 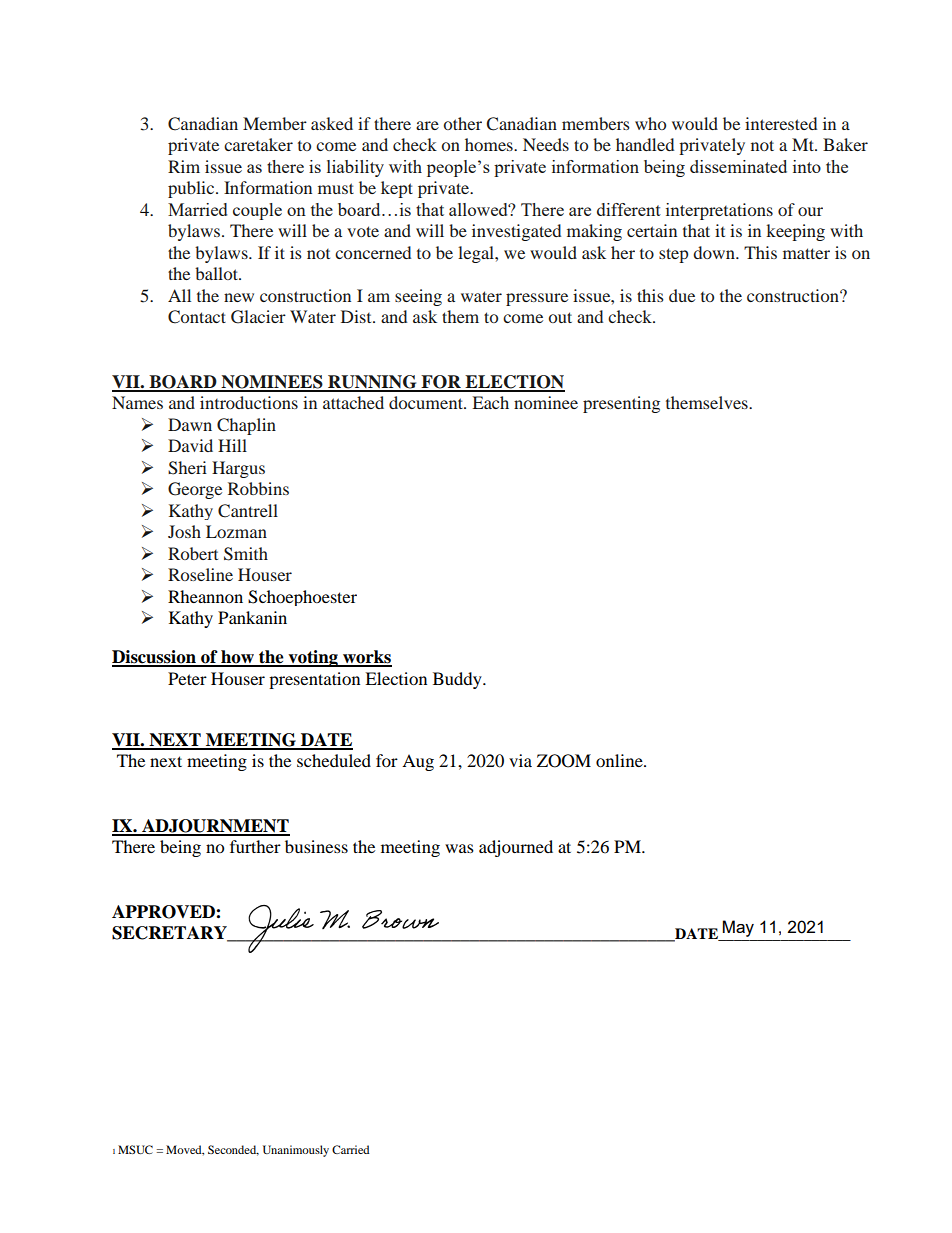 What do you see at coordinates (197, 317) in the screenshot?
I see `Contact` at bounding box center [197, 317].
